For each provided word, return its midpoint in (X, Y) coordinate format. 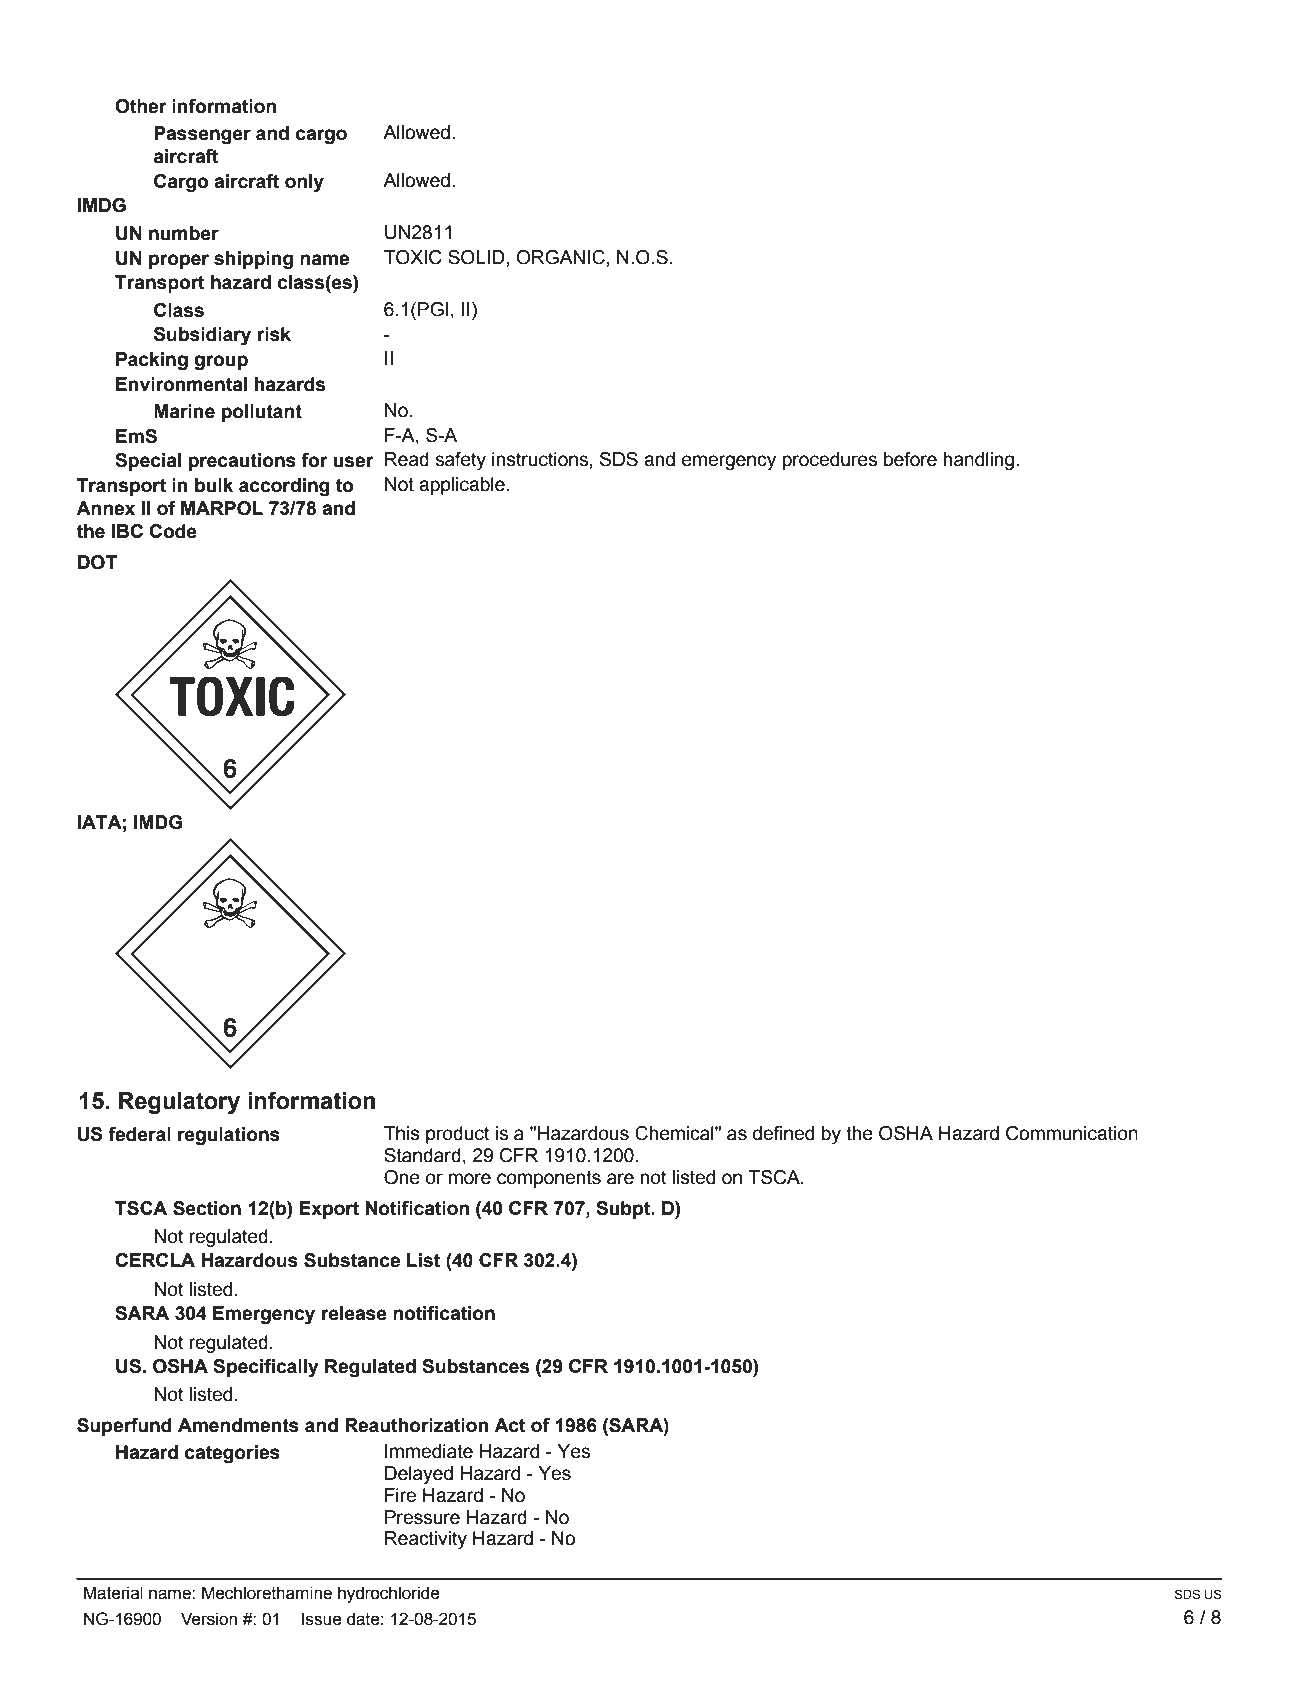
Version (209, 1619)
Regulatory (179, 1103)
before (910, 459)
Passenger (202, 135)
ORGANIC (561, 257)
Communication (1072, 1133)
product (458, 1135)
